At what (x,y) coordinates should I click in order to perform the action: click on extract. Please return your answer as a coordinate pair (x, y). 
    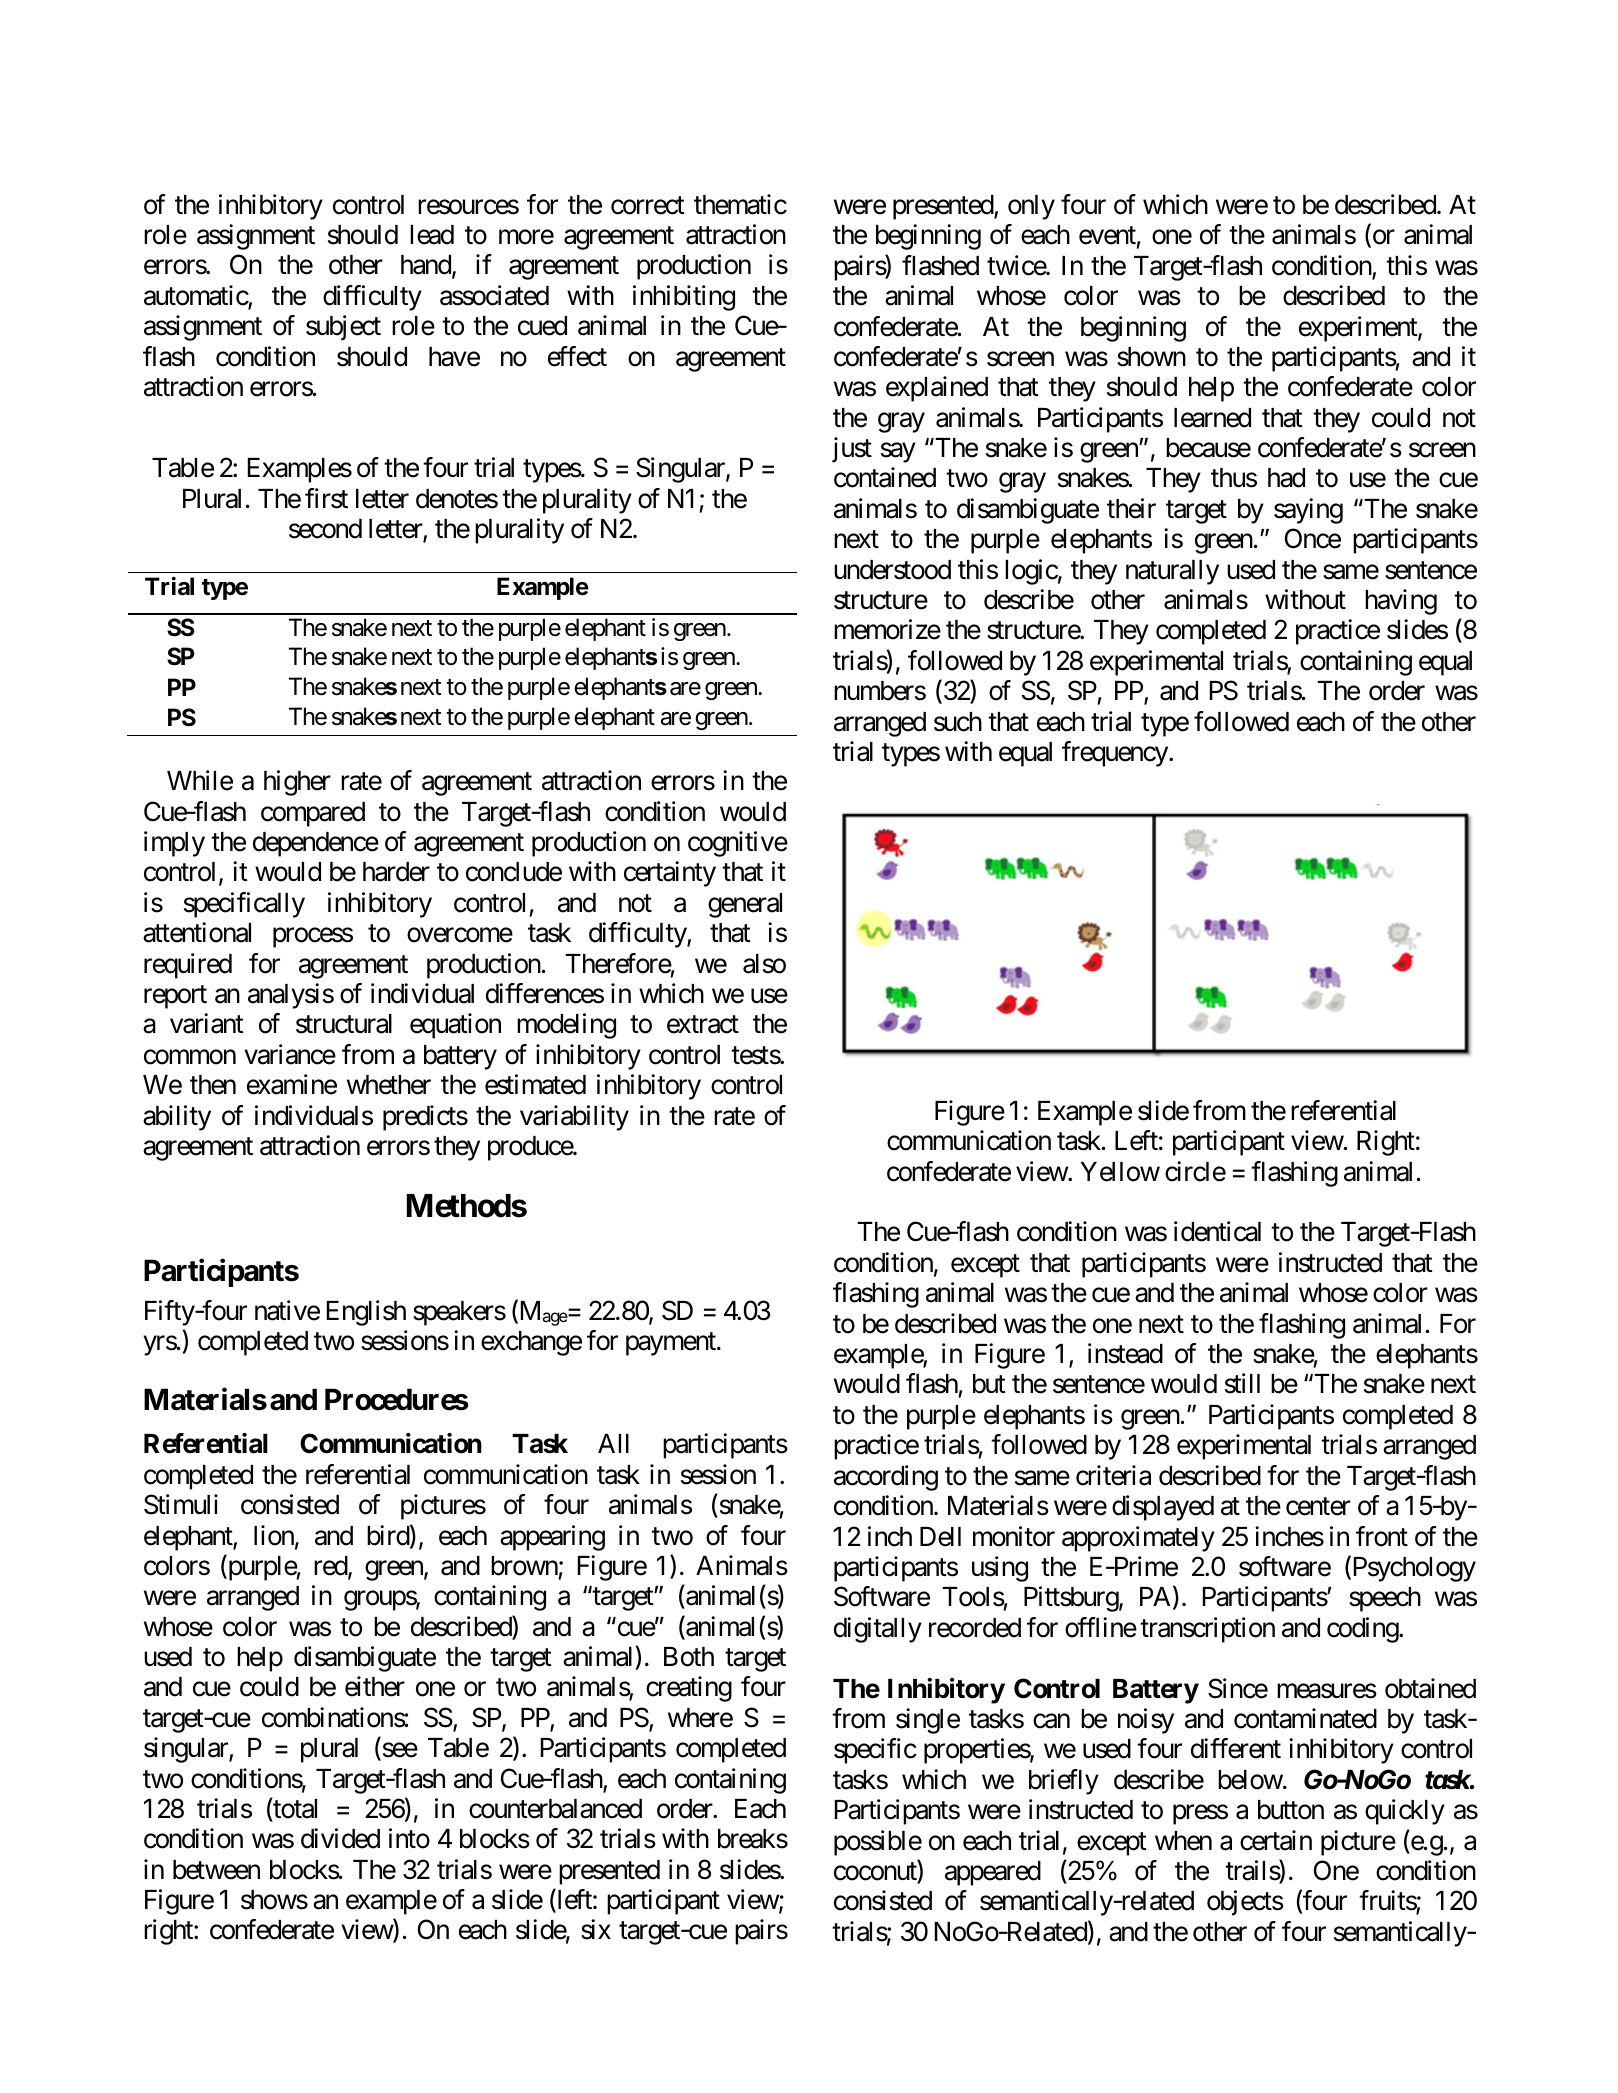
    Looking at the image, I should click on (703, 1025).
